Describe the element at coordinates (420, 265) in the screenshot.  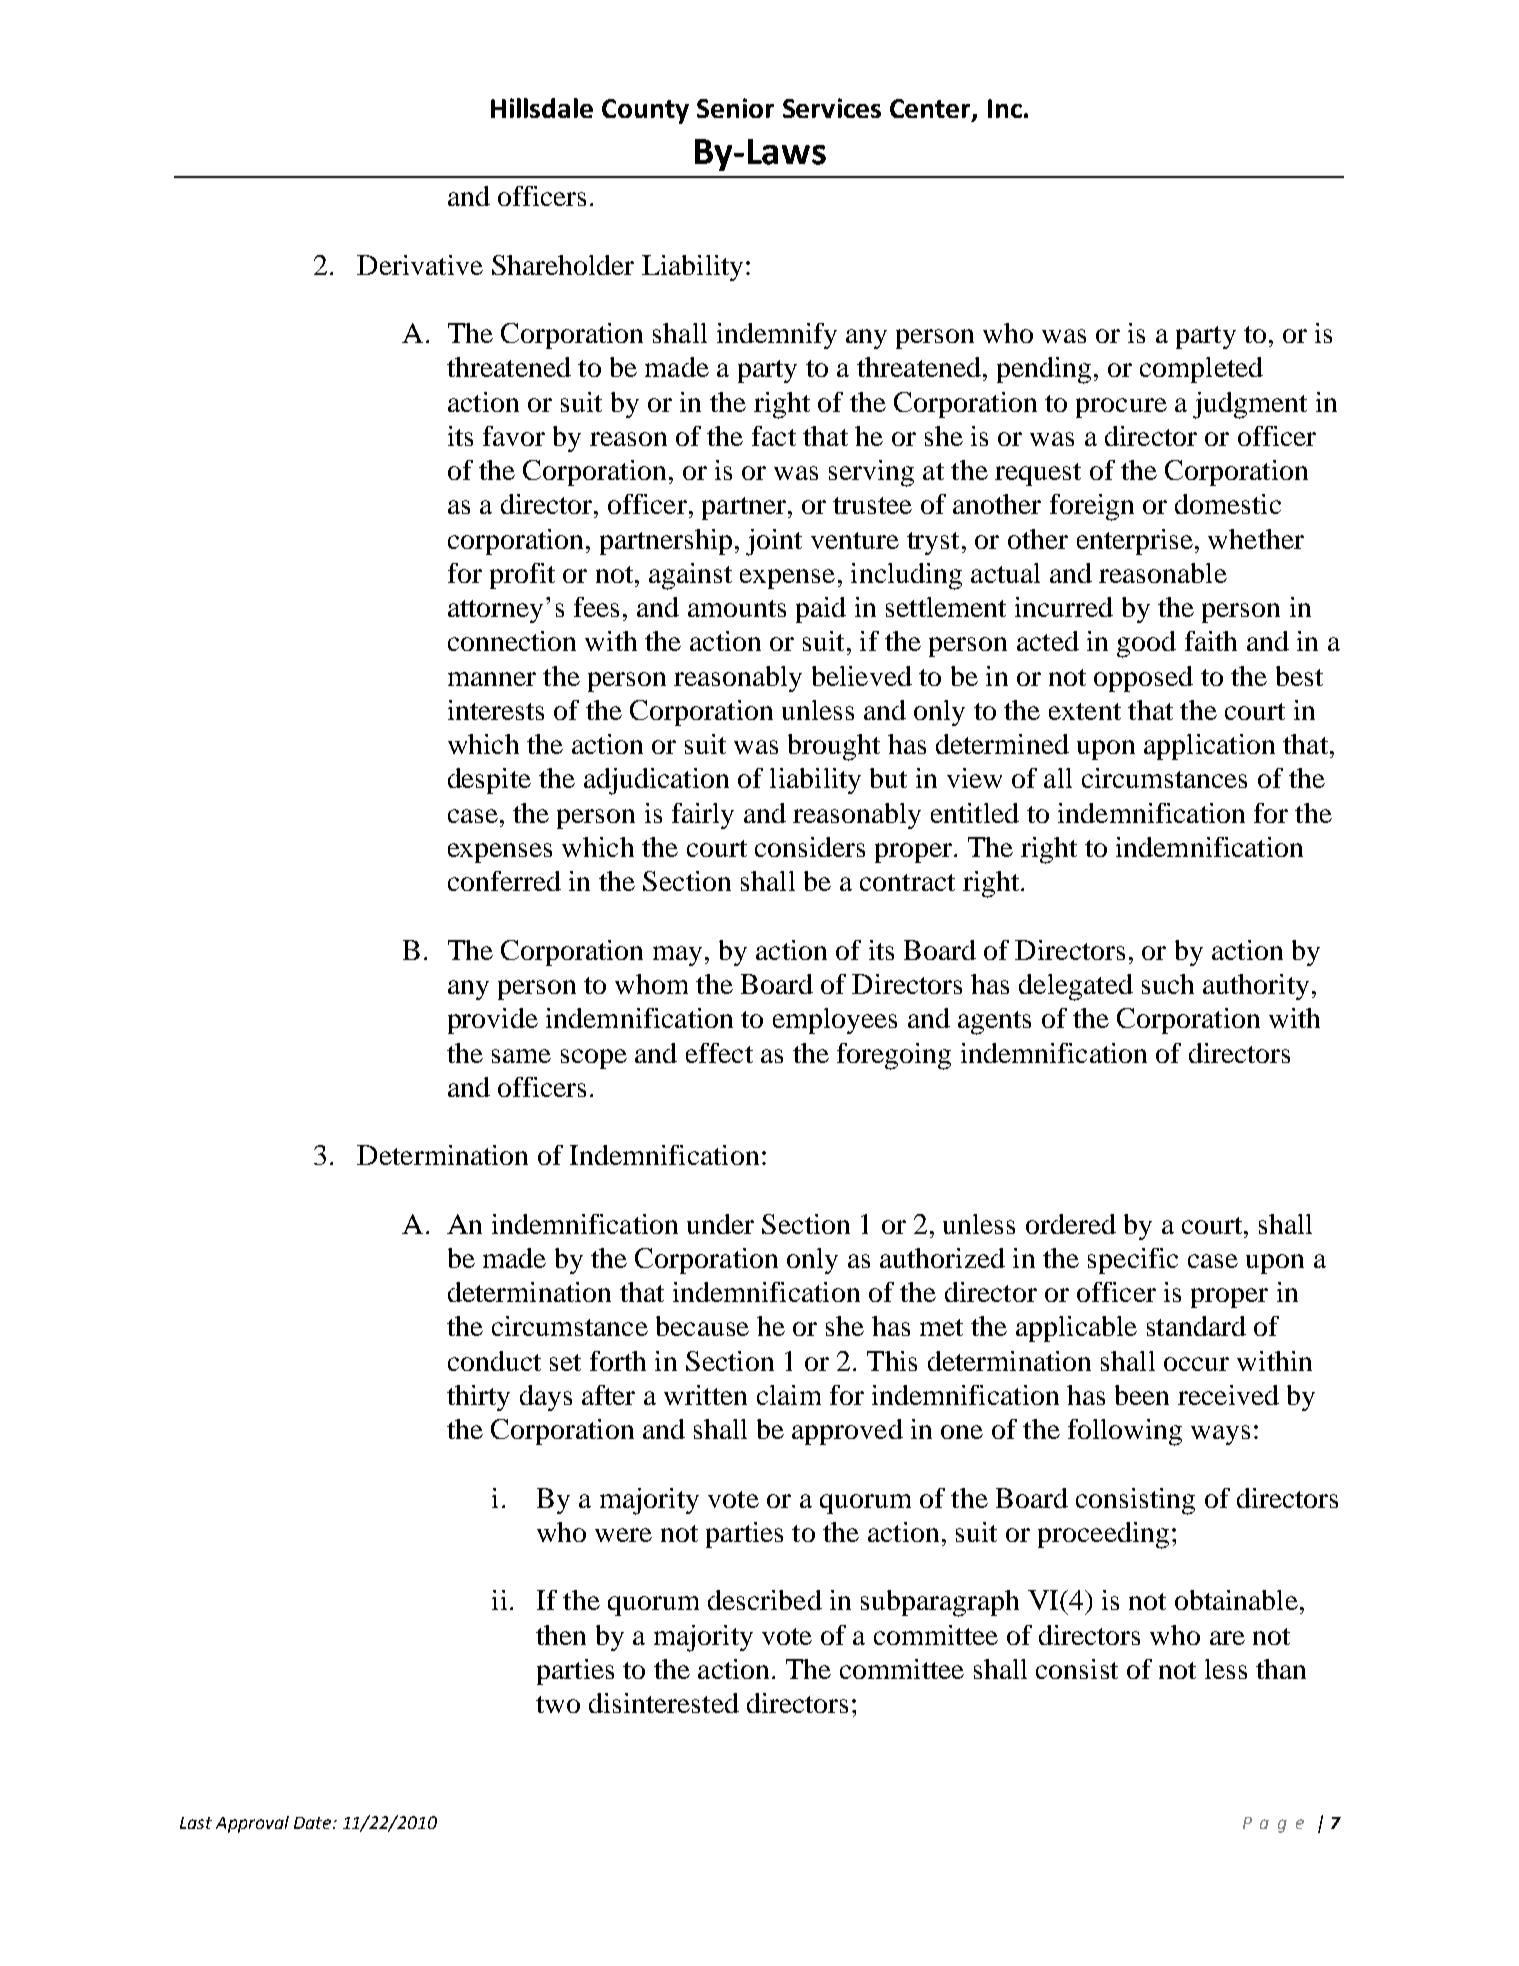
I see `Derivative` at that location.
